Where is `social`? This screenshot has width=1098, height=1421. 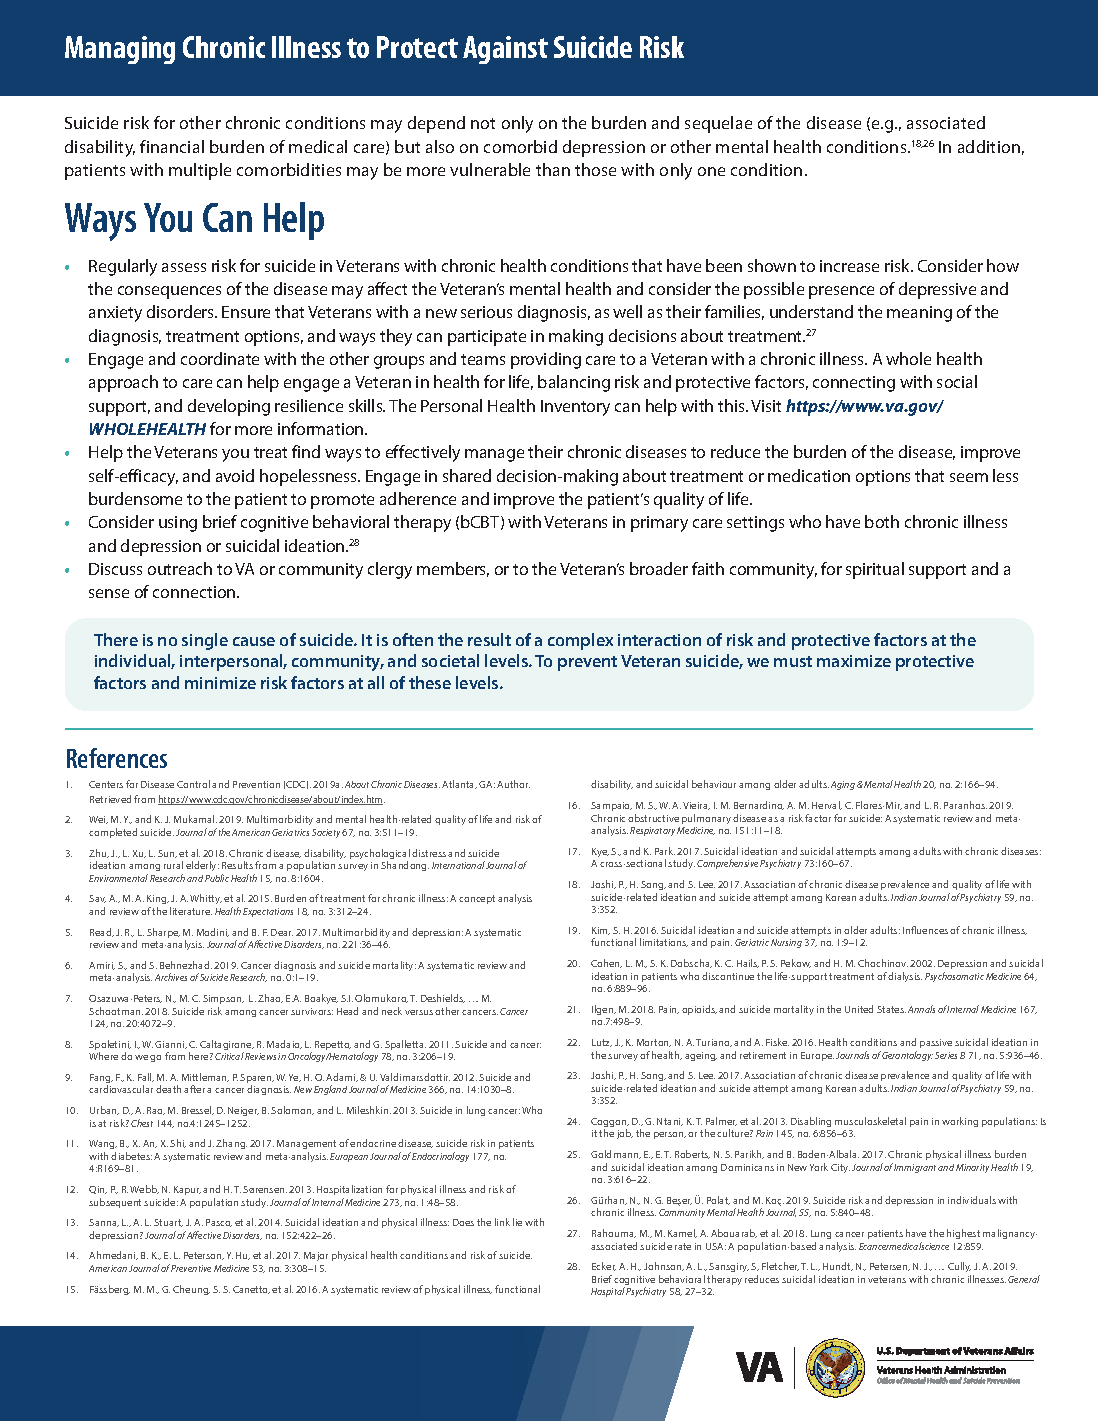
social is located at coordinates (957, 381).
